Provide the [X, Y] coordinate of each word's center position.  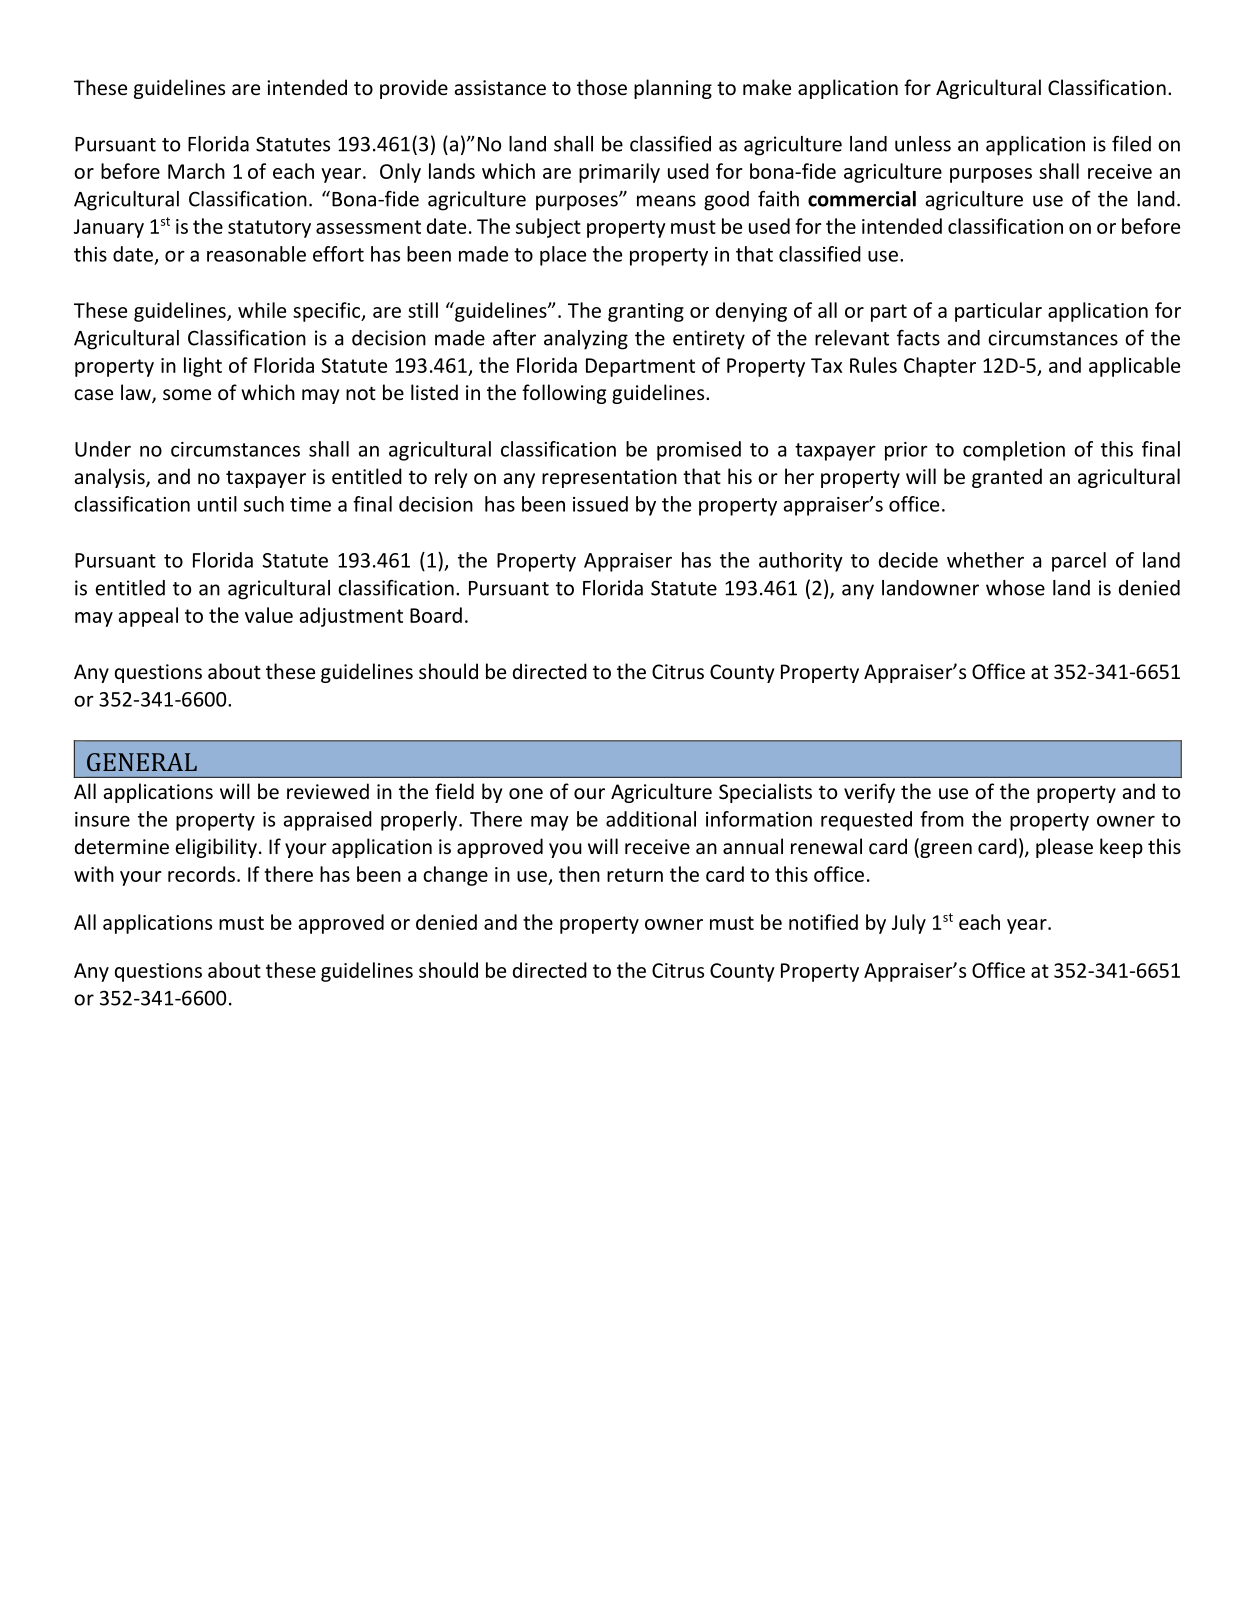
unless [923, 144]
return [635, 875]
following [564, 394]
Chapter [940, 367]
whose [1015, 588]
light [203, 367]
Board [436, 615]
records [201, 874]
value [269, 615]
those [602, 87]
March [196, 171]
